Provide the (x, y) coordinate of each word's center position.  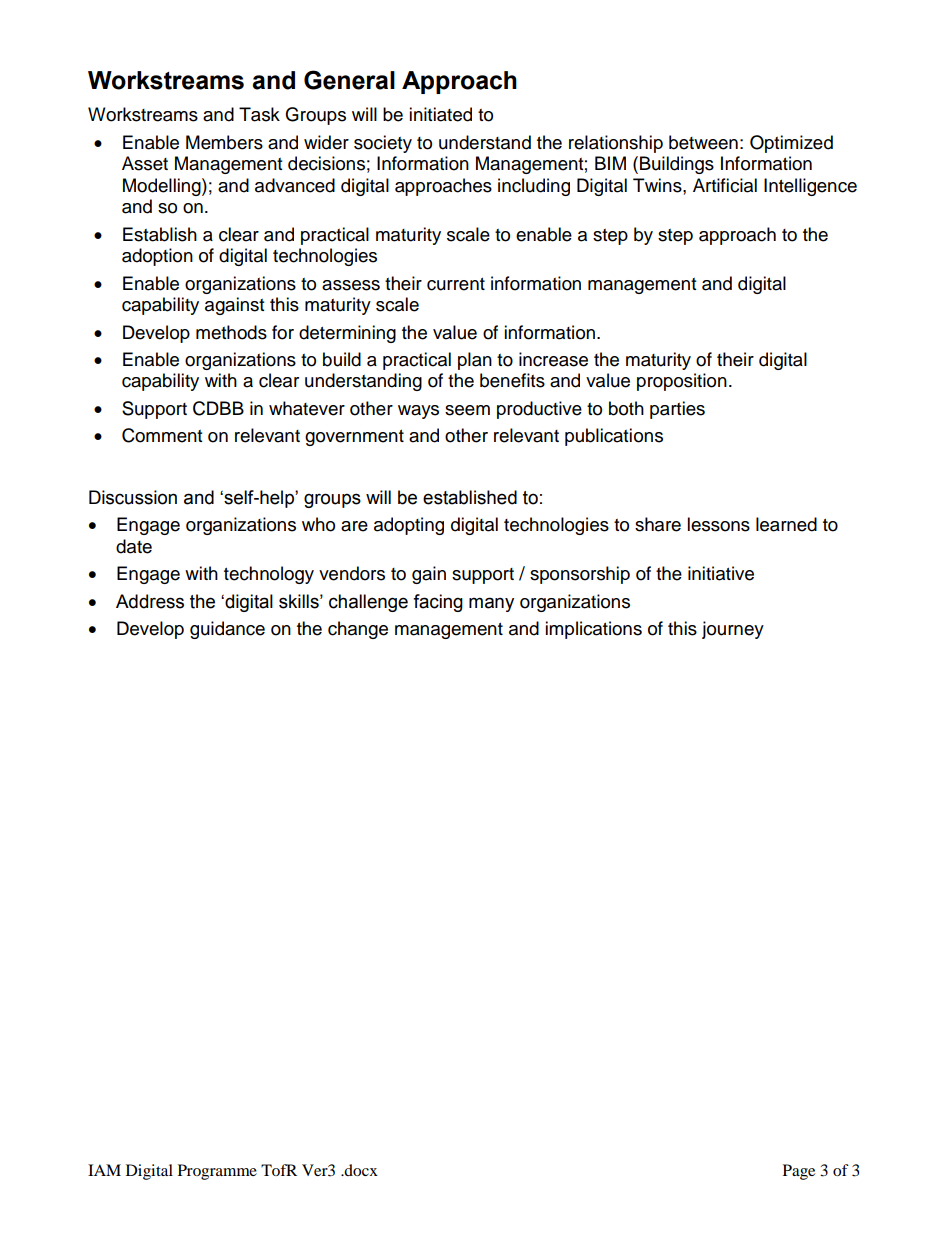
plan (475, 361)
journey (733, 630)
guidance (227, 630)
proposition (682, 382)
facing (438, 603)
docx (360, 1170)
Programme (217, 1172)
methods (231, 332)
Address (150, 601)
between (703, 142)
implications (593, 630)
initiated (440, 114)
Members (224, 142)
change (358, 630)
